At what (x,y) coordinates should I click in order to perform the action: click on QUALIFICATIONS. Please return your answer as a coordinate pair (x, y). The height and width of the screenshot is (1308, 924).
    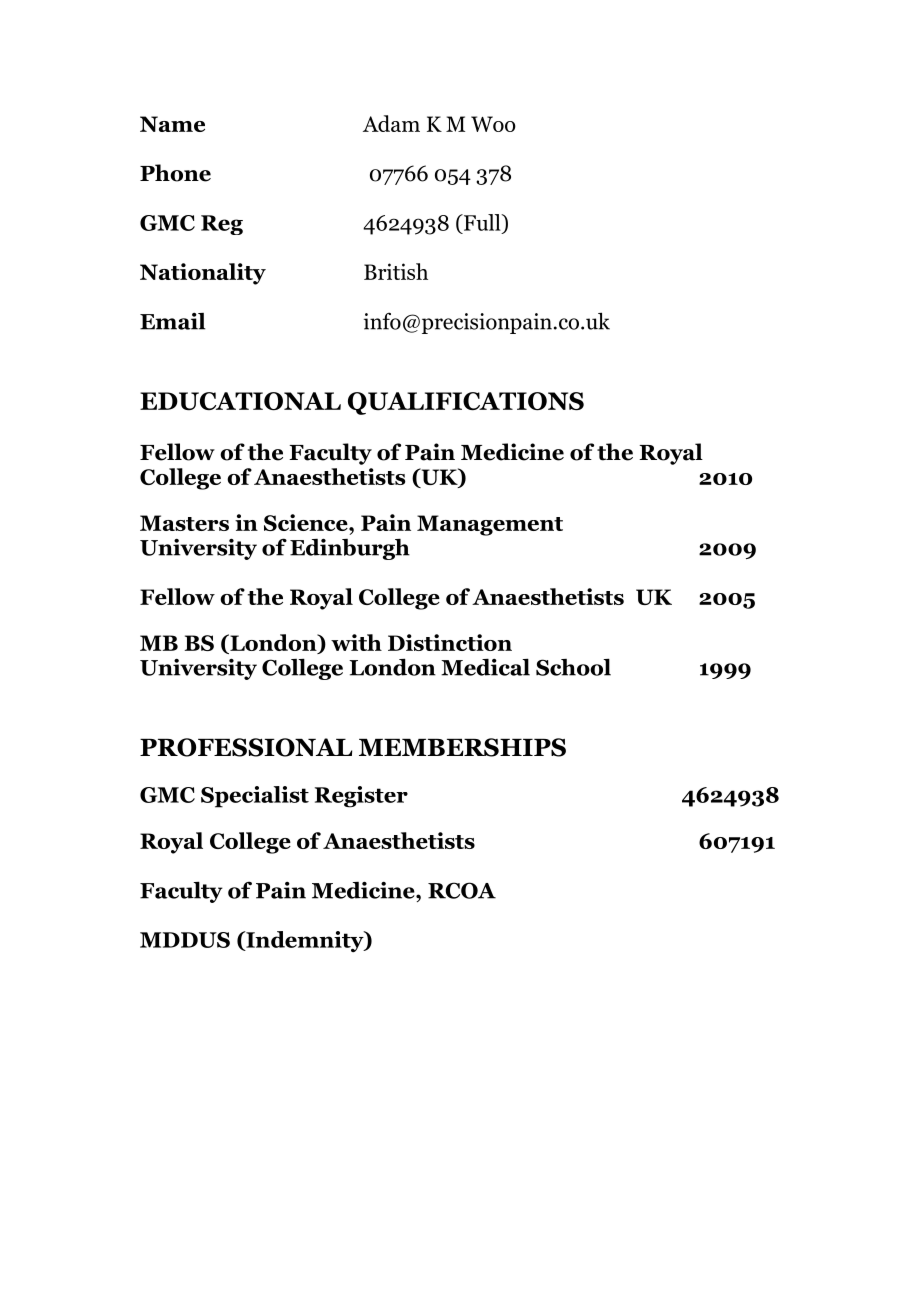
    Looking at the image, I should click on (466, 403).
